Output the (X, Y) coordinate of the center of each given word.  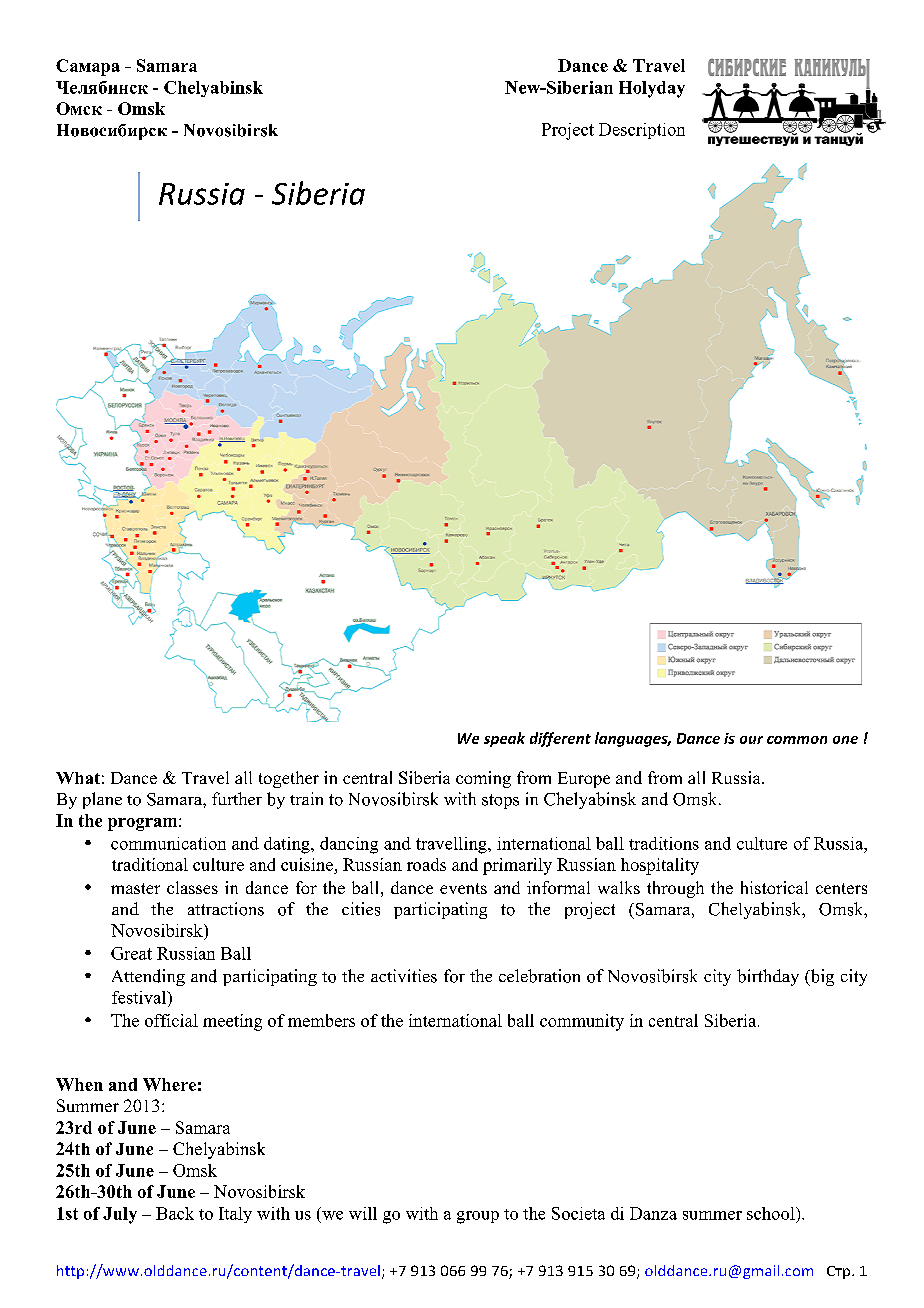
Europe (584, 780)
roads (426, 864)
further (237, 798)
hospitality (660, 866)
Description (642, 131)
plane (102, 800)
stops (500, 801)
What (78, 778)
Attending (148, 977)
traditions (664, 843)
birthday (768, 977)
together (289, 779)
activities (404, 976)
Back (175, 1213)
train (306, 798)
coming (483, 779)
